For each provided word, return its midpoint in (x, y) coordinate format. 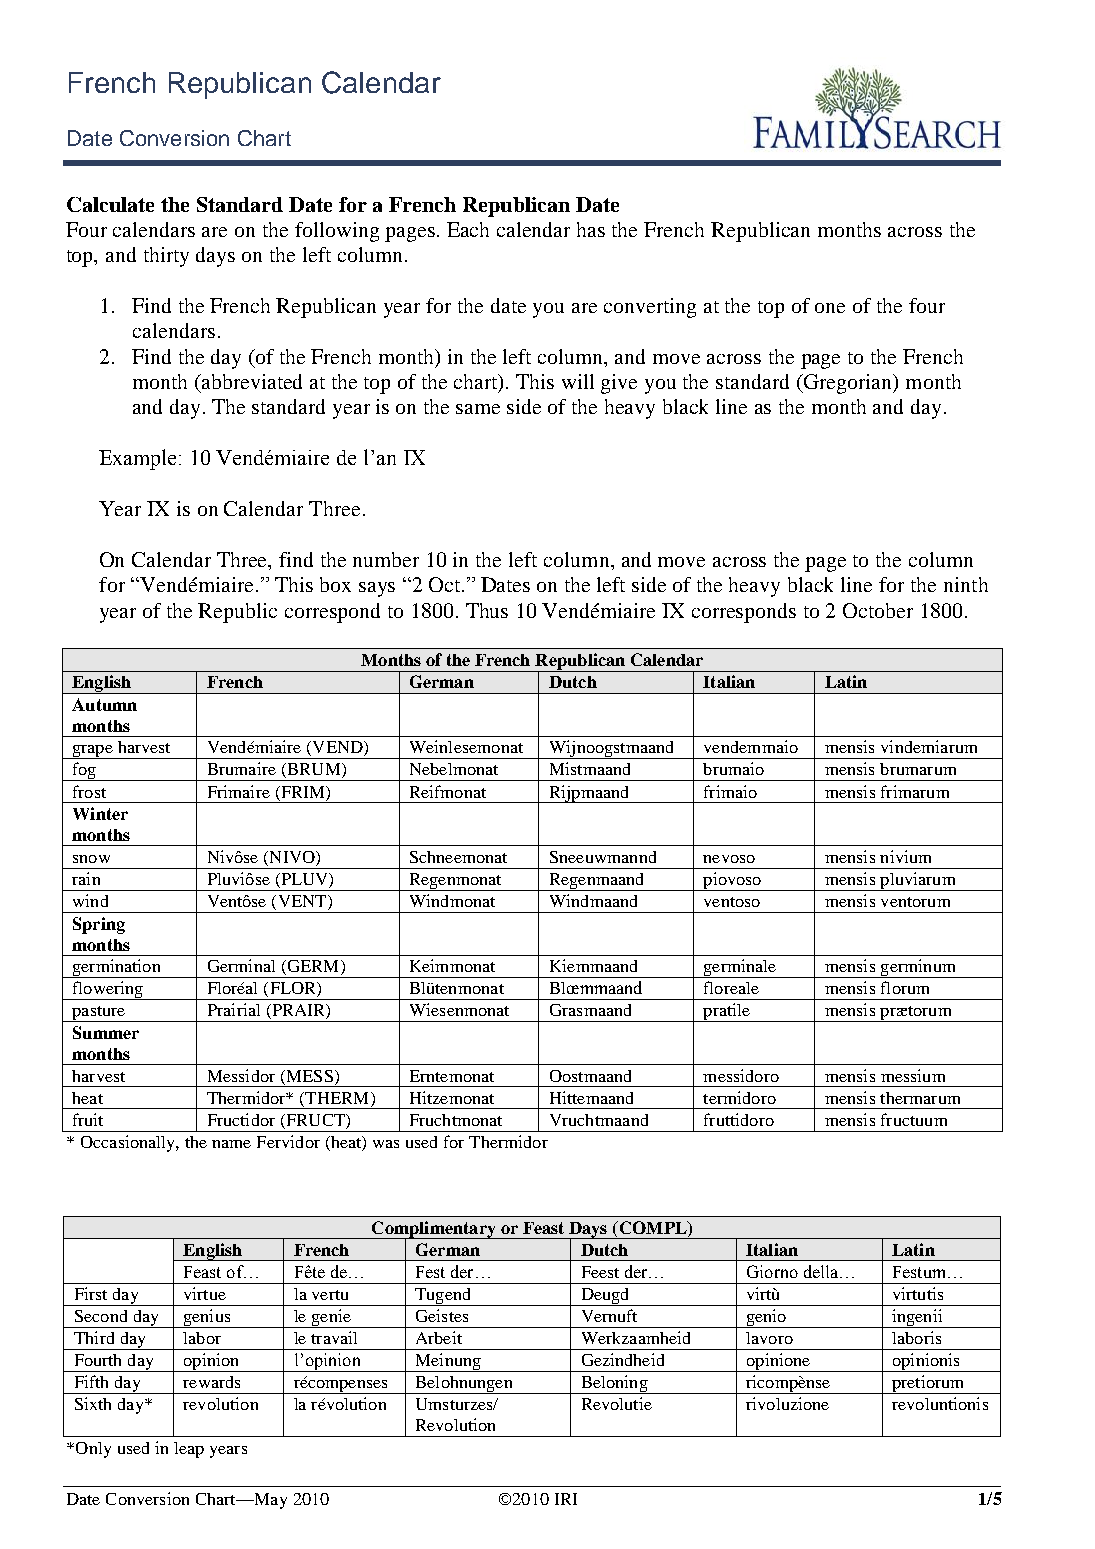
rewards (211, 1382)
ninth (966, 584)
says (377, 589)
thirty (166, 257)
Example (139, 459)
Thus (487, 610)
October (878, 610)
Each (468, 229)
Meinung (448, 1362)
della (822, 1271)
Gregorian (848, 384)
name (231, 1144)
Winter (100, 813)
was (386, 1144)
